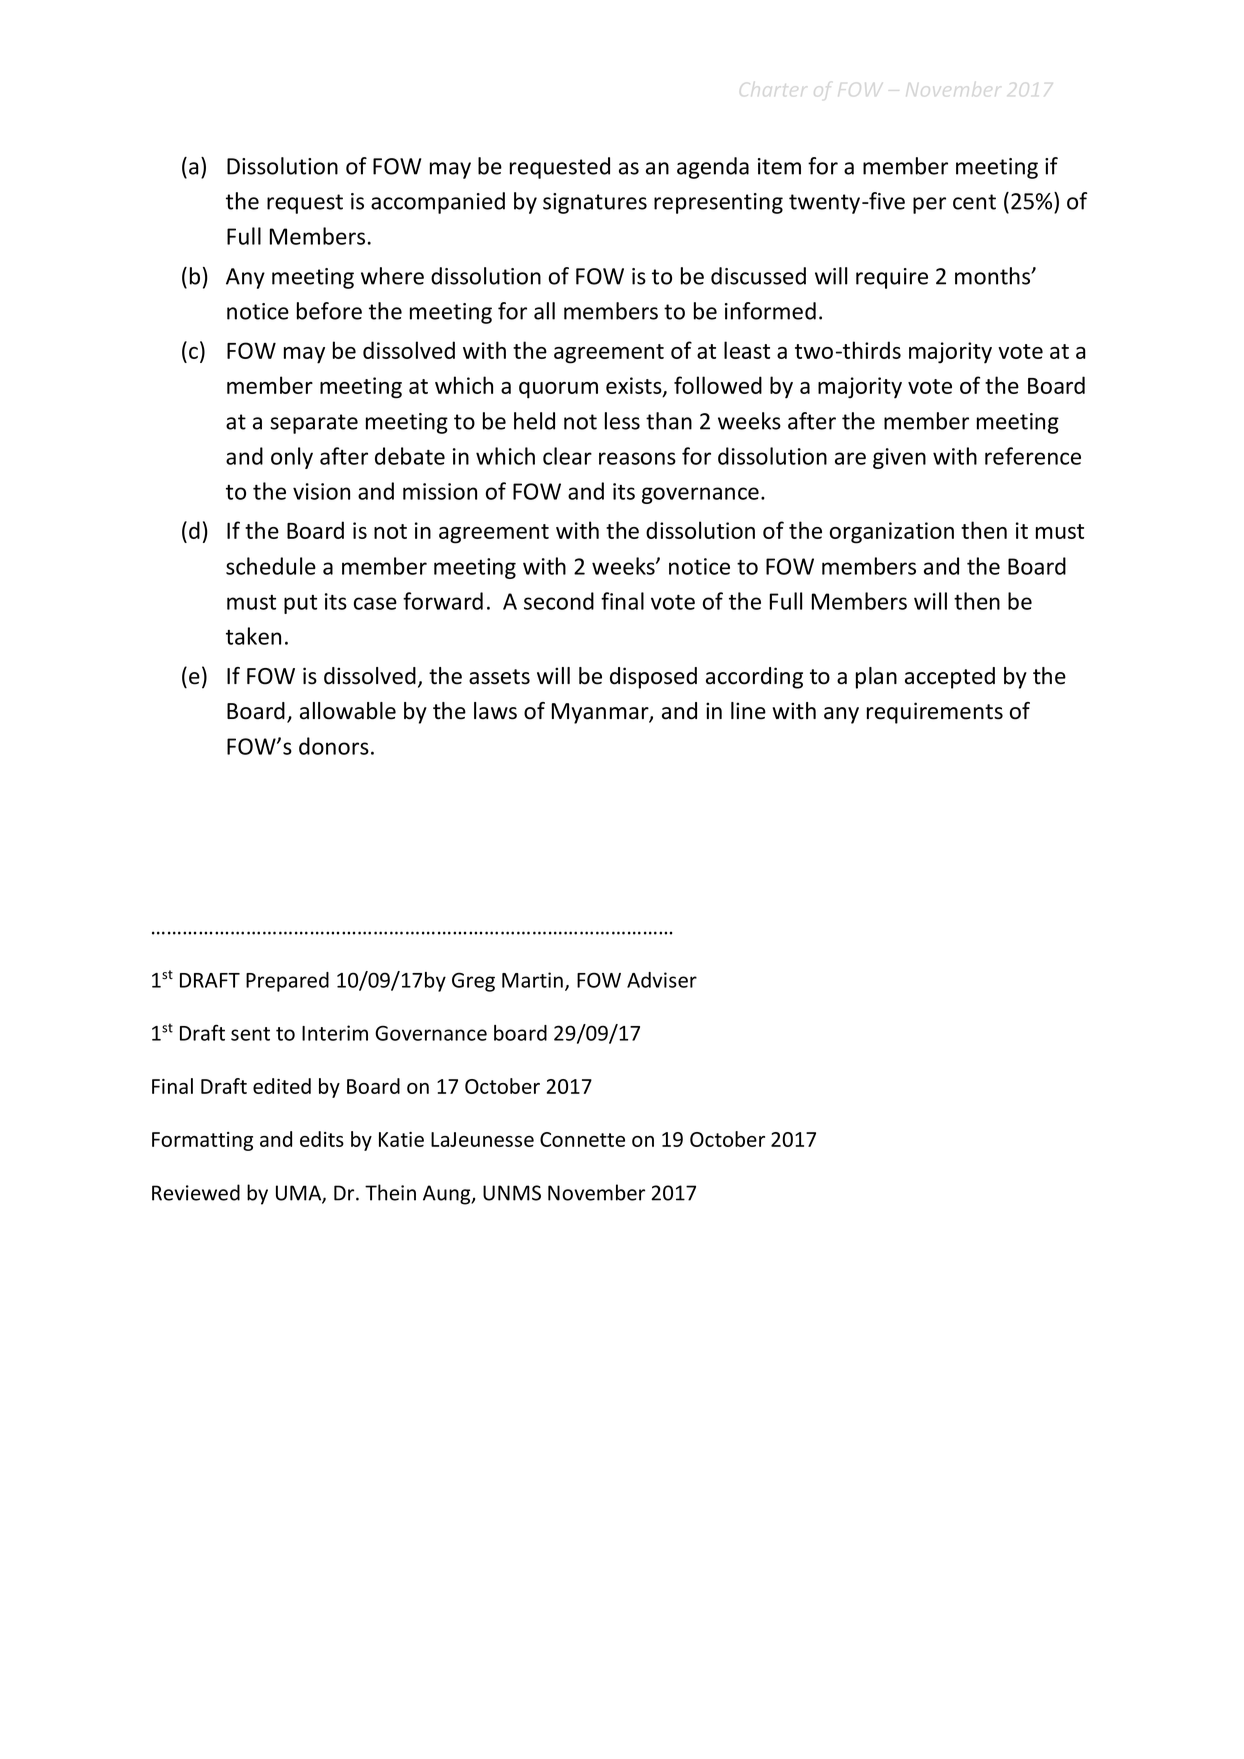  I want to click on vision, so click(321, 491).
